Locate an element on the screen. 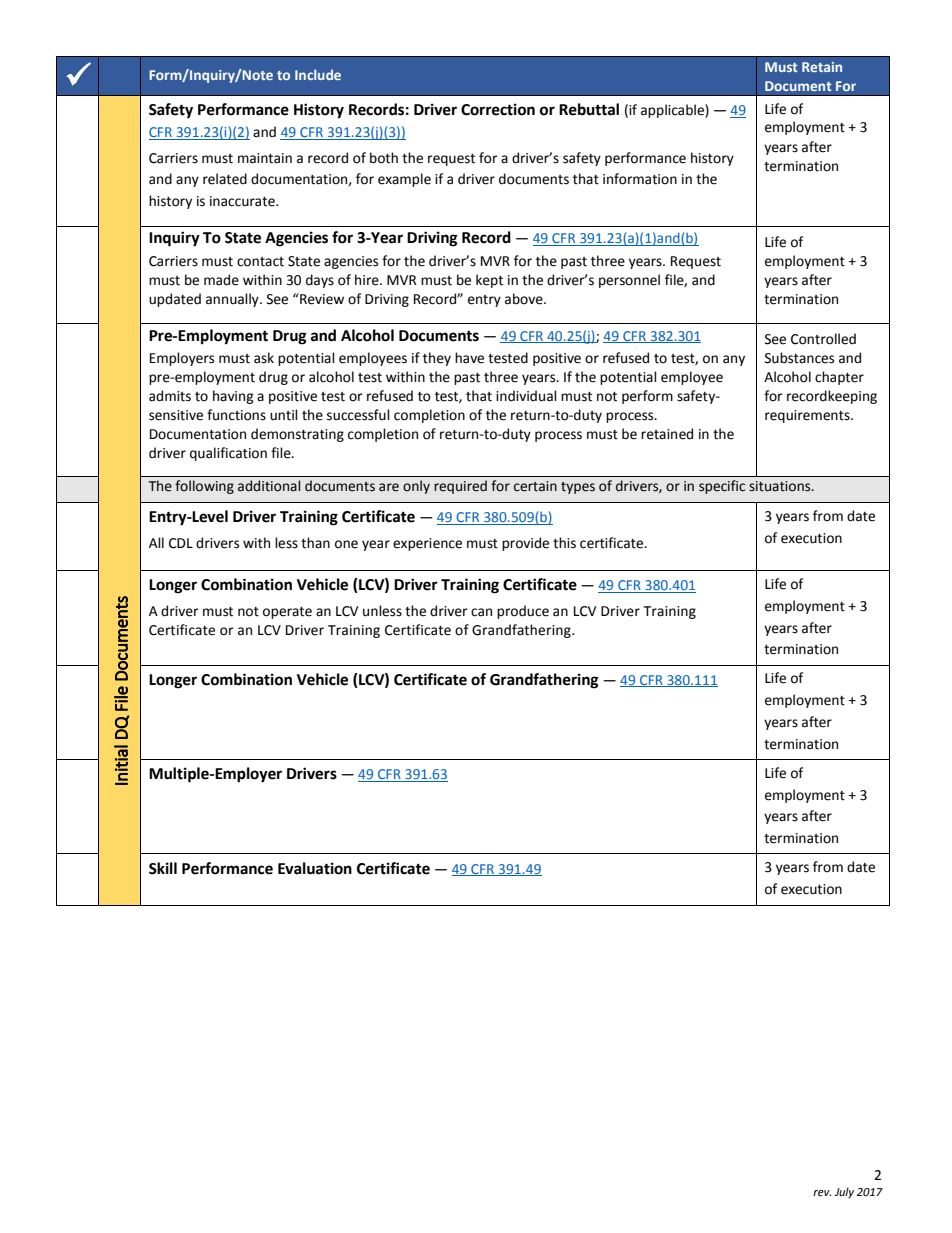 The image size is (952, 1233). Skill is located at coordinates (163, 868).
